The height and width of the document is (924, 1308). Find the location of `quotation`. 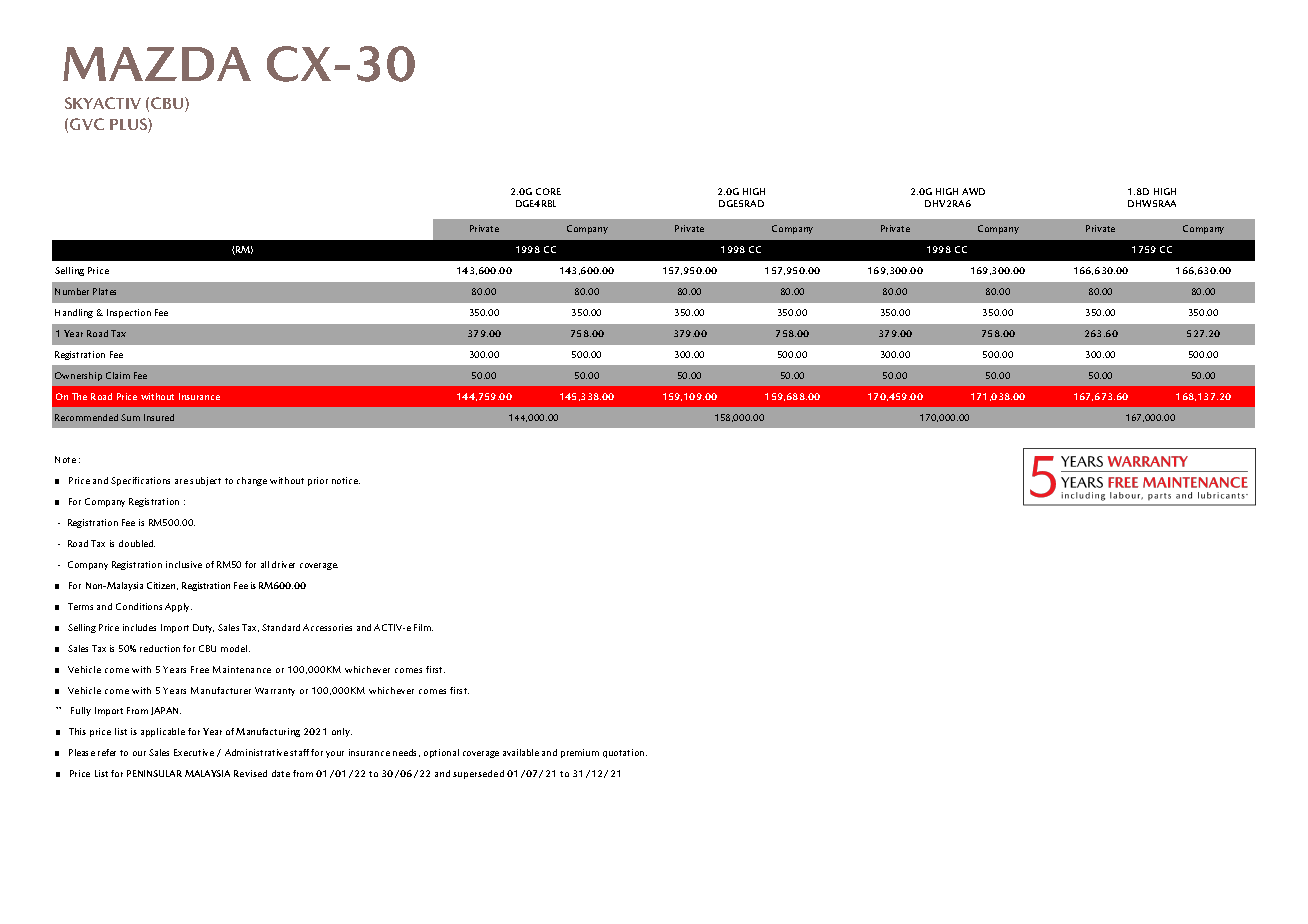

quotation is located at coordinates (625, 753).
